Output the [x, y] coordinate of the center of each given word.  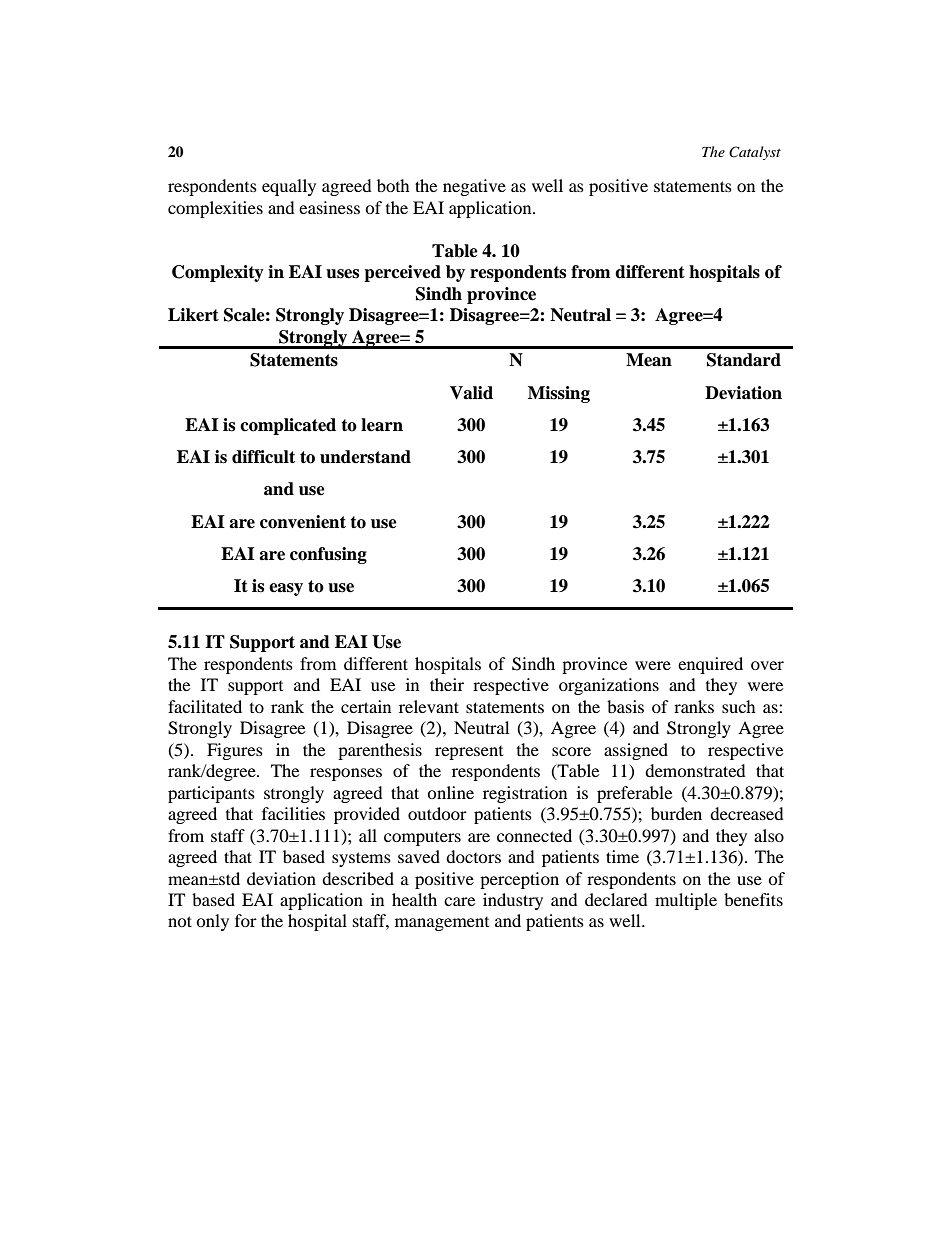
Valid [471, 393]
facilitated [205, 706]
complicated [288, 426]
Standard [744, 360]
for [246, 920]
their [447, 684]
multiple [686, 901]
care [459, 901]
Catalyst [755, 153]
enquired [710, 665]
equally [289, 187]
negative [474, 187]
